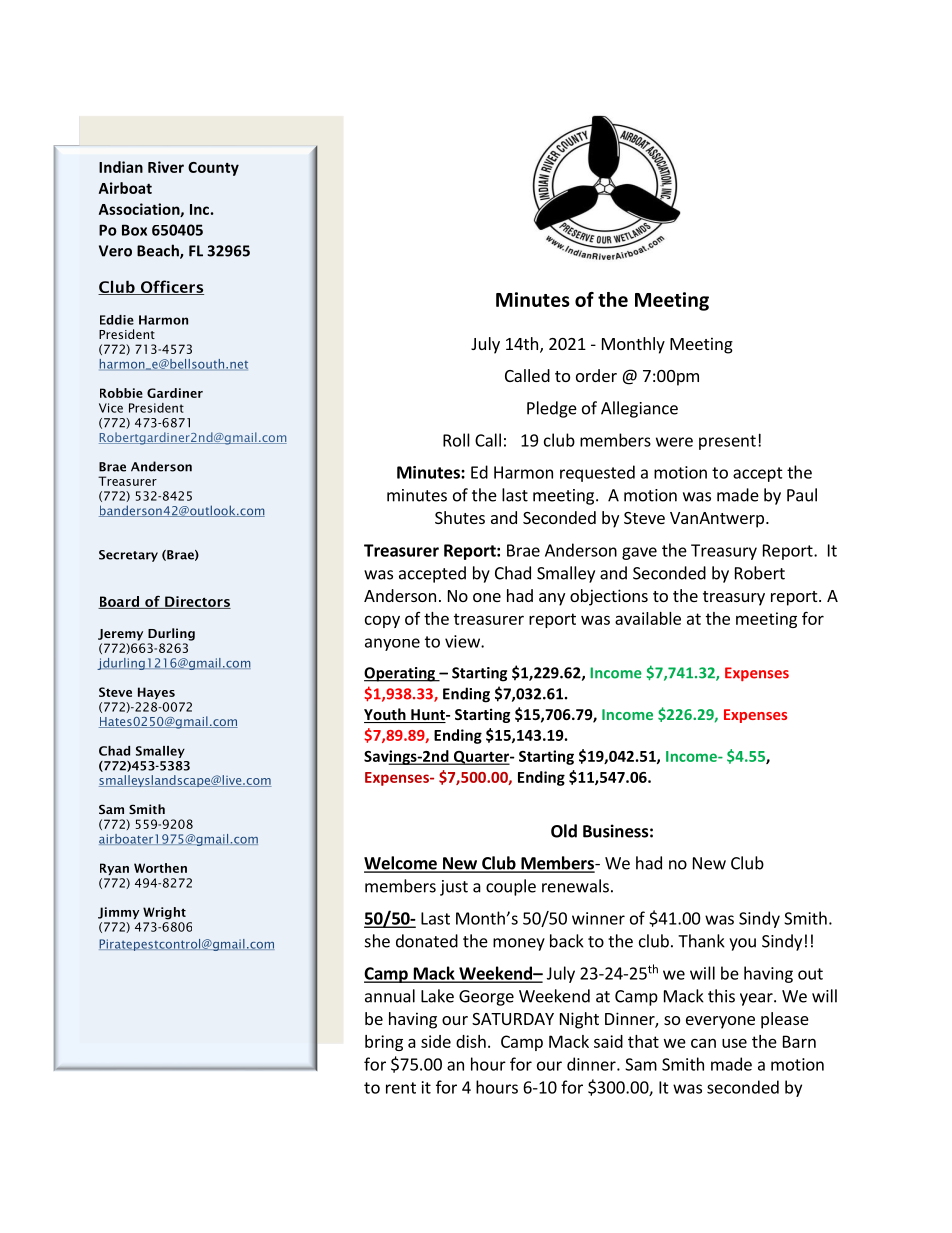 This screenshot has width=952, height=1233. I want to click on use, so click(734, 1043).
